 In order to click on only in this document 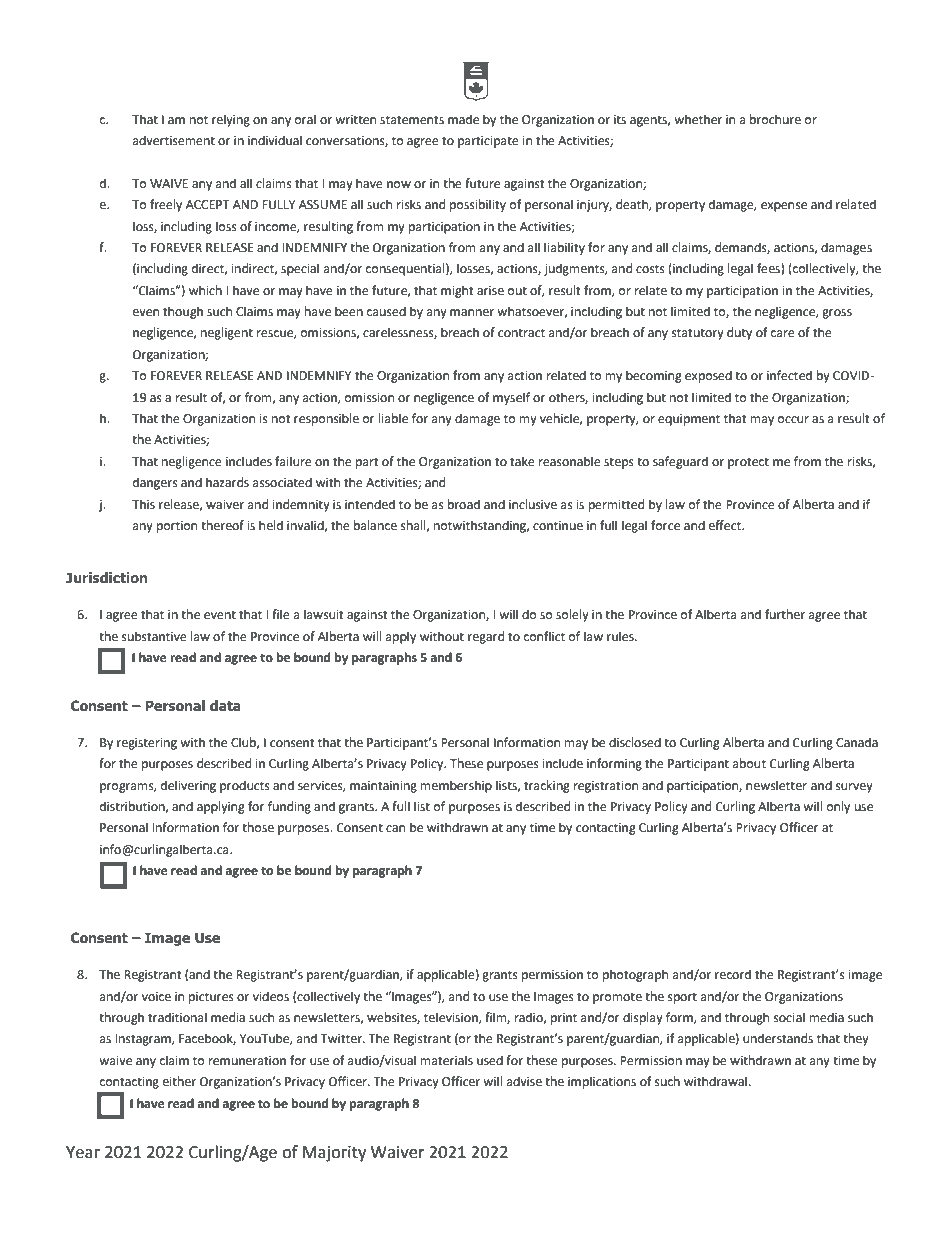, I will do `click(838, 807)`.
